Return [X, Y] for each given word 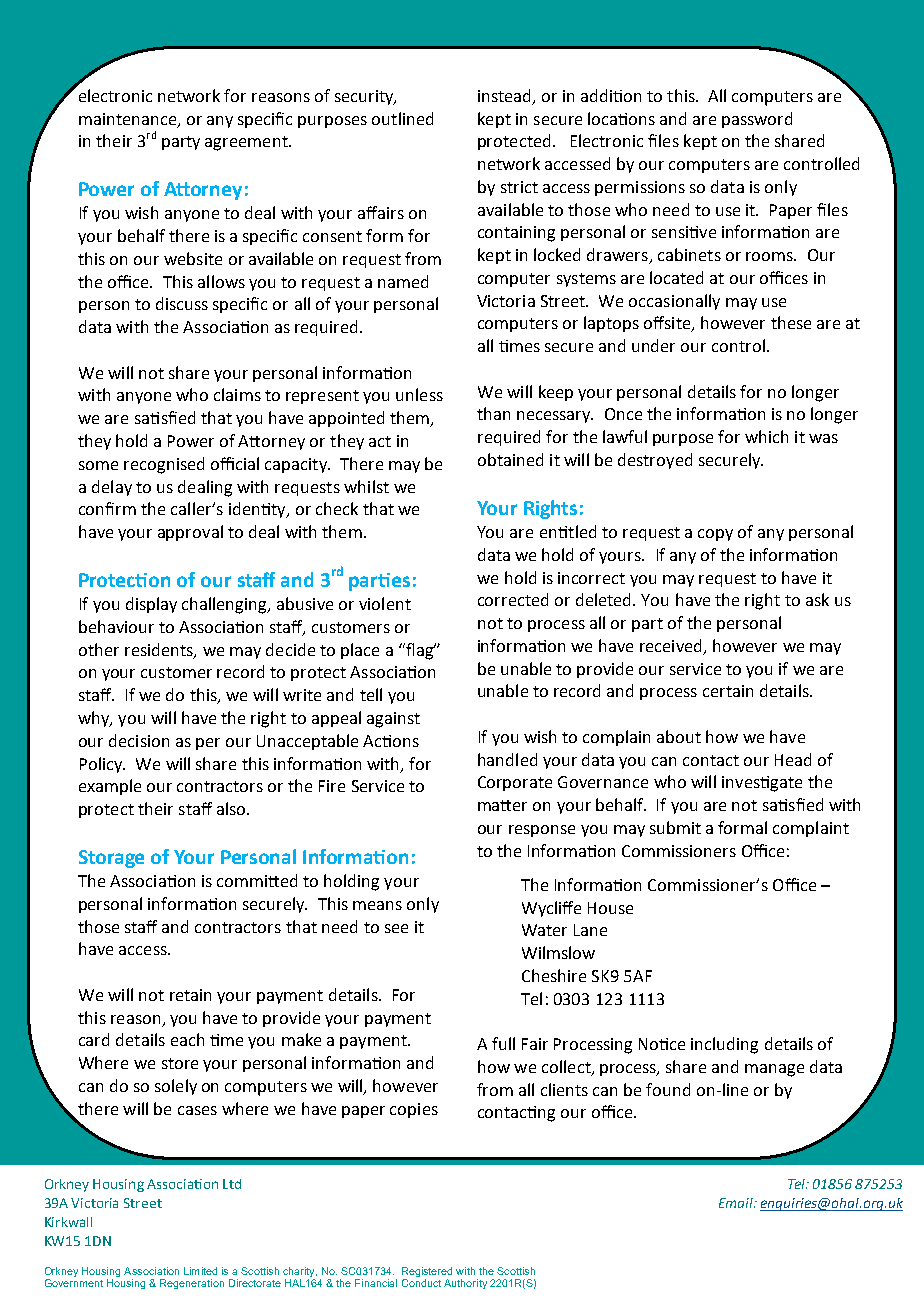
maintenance [129, 120]
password [757, 120]
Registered [427, 1273]
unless [419, 394]
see [396, 928]
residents [160, 650]
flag [419, 651]
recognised [164, 465]
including [724, 1045]
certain [728, 691]
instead [506, 96]
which [766, 436]
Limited [200, 1271]
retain [190, 995]
